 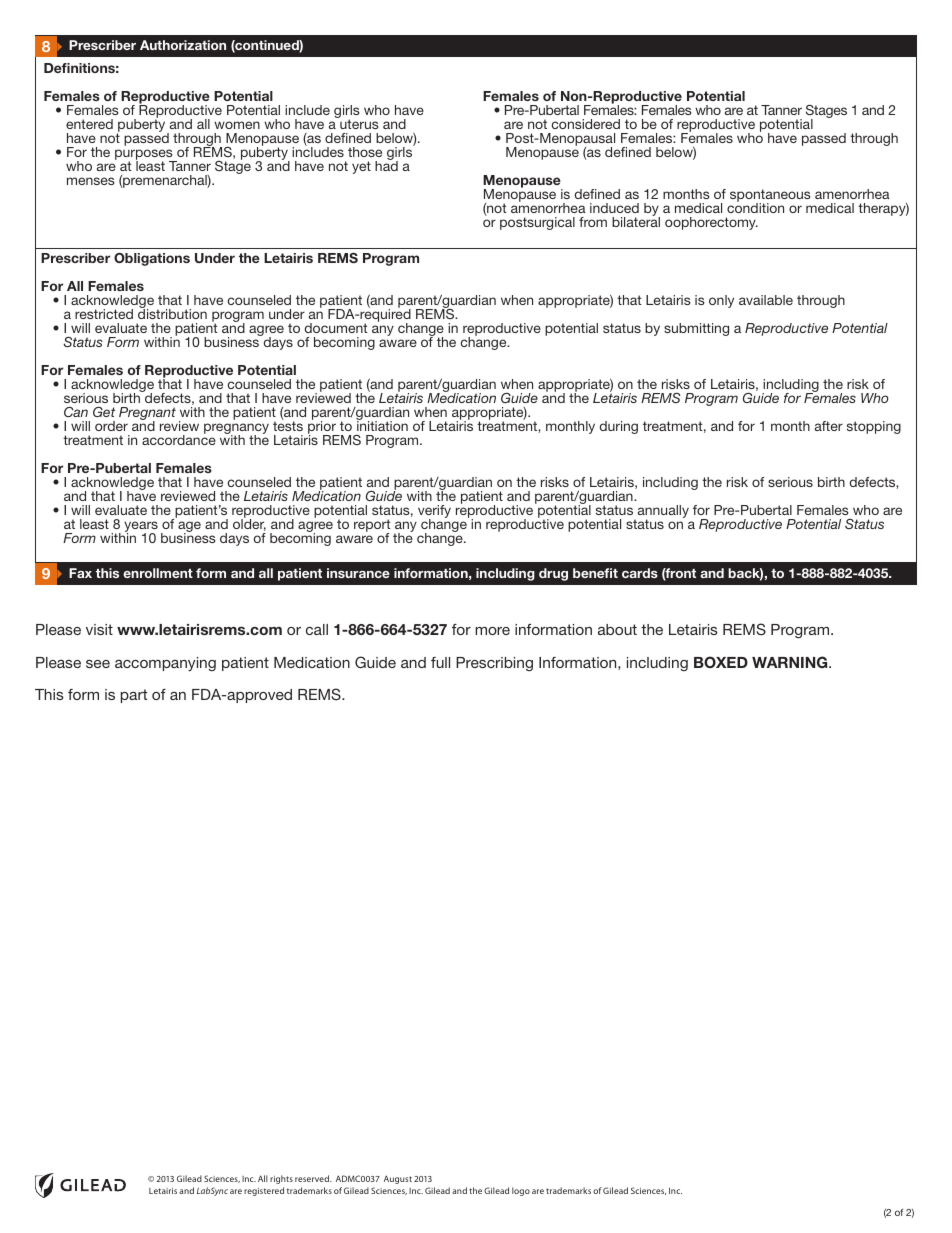 I want to click on Prescribing, so click(x=494, y=664).
